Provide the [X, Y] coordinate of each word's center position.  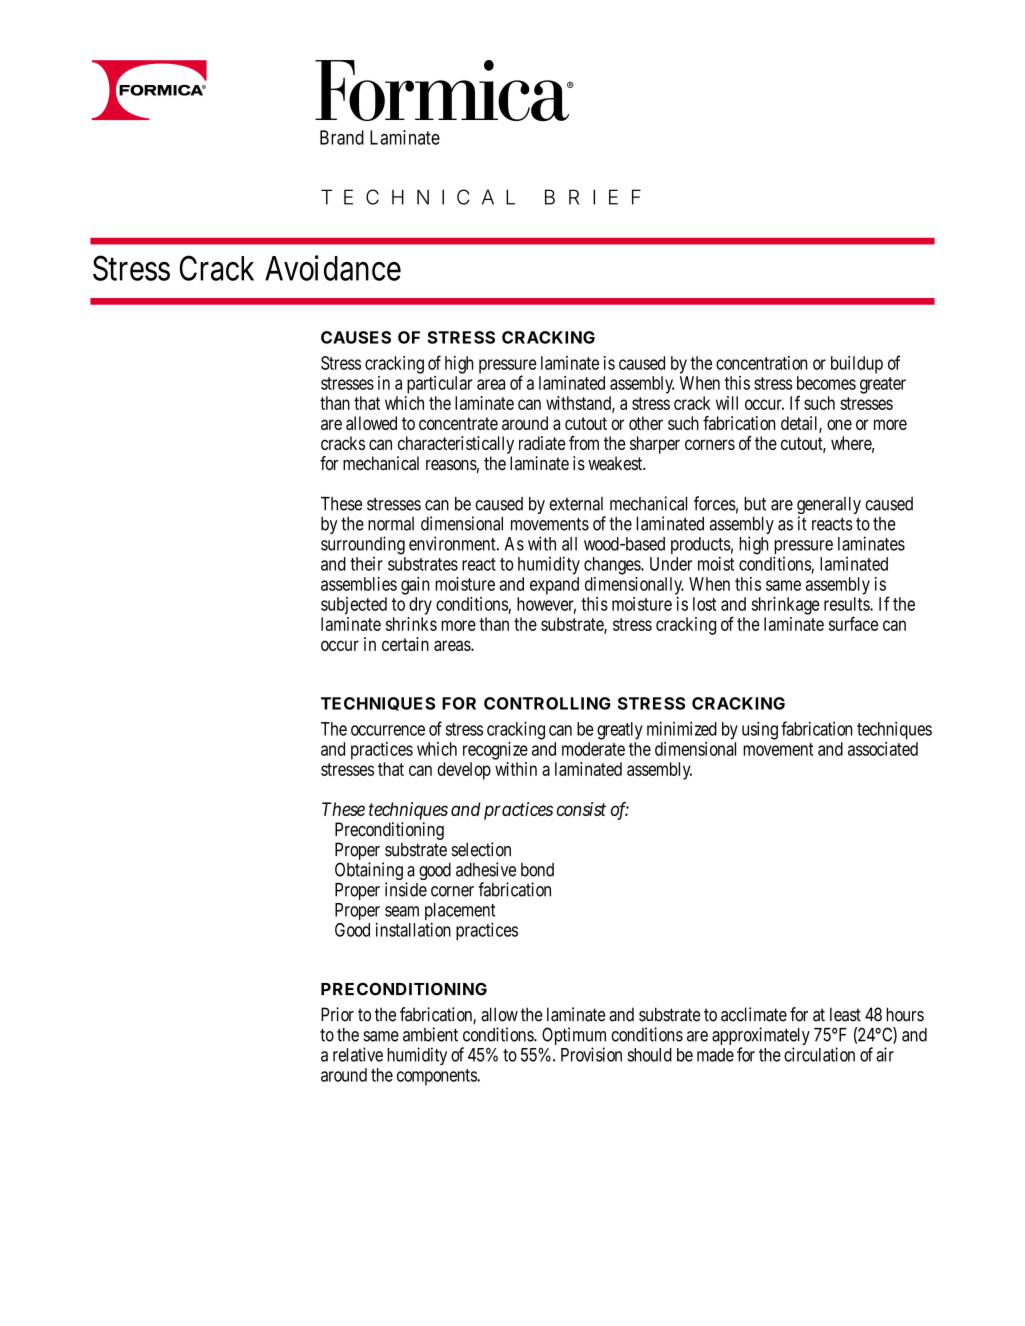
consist [581, 809]
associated [883, 749]
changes [614, 567]
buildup [857, 365]
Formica [443, 90]
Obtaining [371, 872]
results [848, 604]
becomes [826, 383]
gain [415, 587]
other [646, 423]
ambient [430, 1034]
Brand [342, 137]
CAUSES [356, 337]
